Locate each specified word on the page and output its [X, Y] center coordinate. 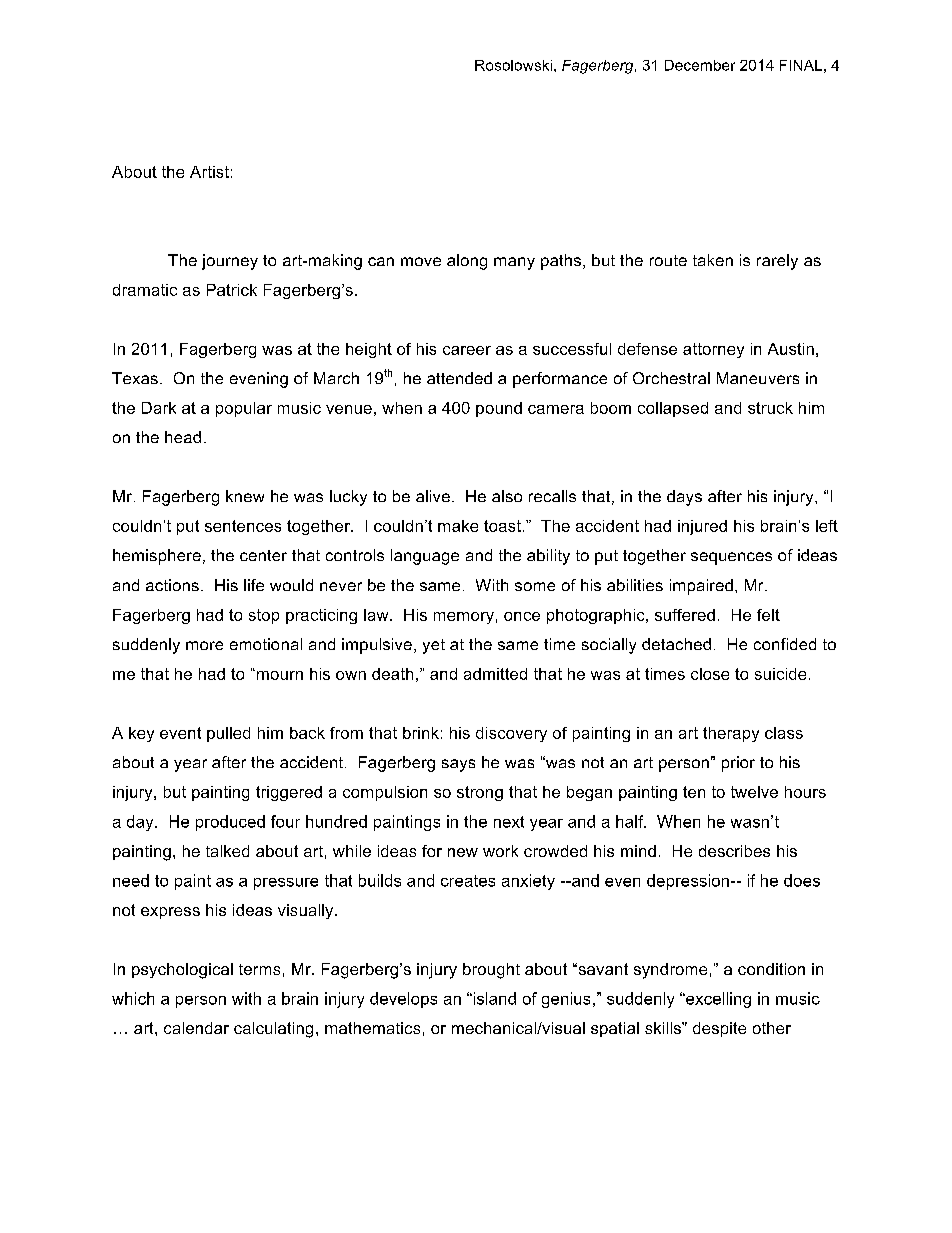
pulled [228, 734]
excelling [717, 1000]
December [700, 65]
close [710, 674]
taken [713, 260]
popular [244, 409]
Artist [209, 172]
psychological [182, 971]
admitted [495, 674]
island [493, 998]
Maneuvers [758, 378]
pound [499, 409]
